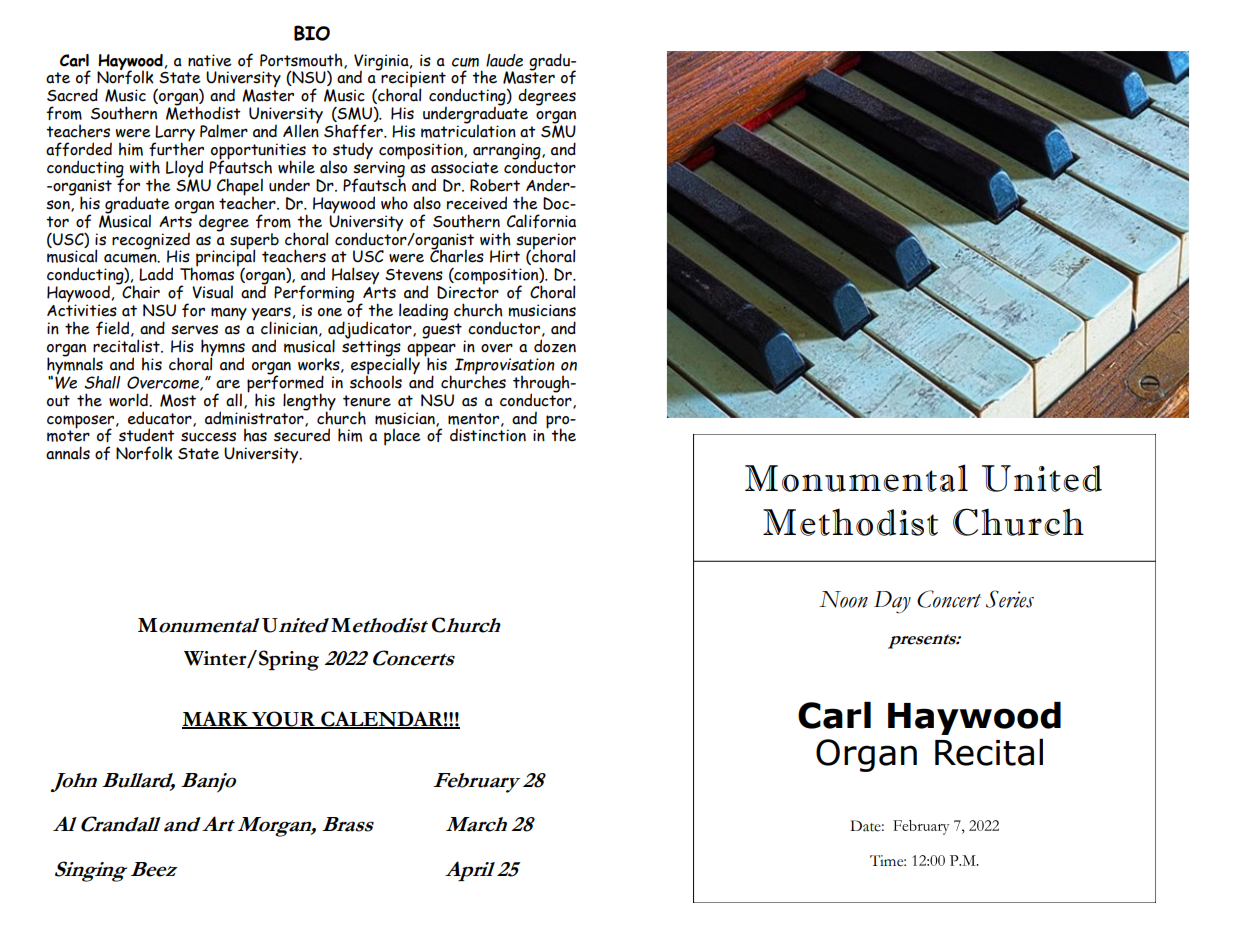 This screenshot has width=1233, height=952. I want to click on distinction, so click(488, 435).
